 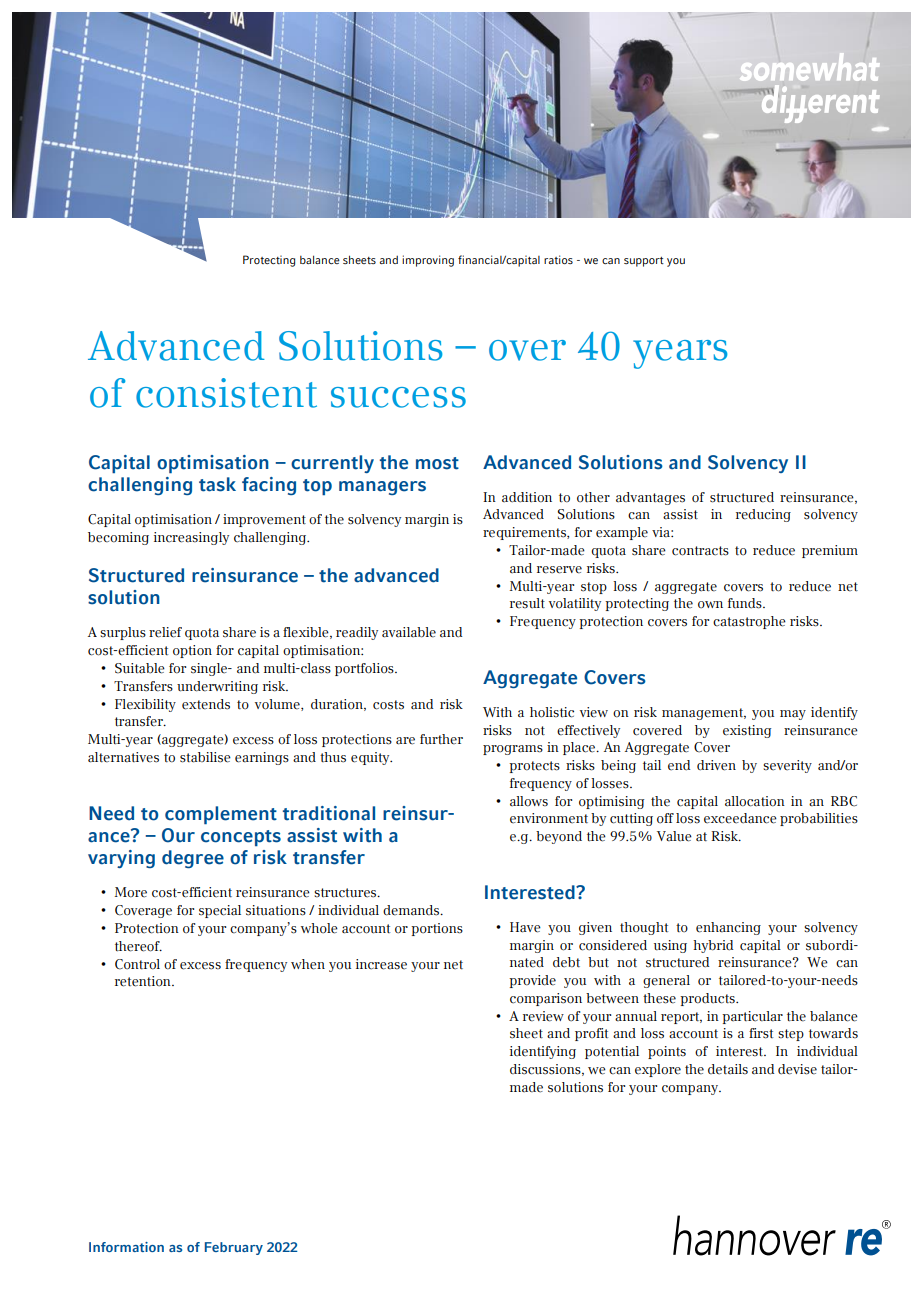 What do you see at coordinates (644, 262) in the screenshot?
I see `support` at bounding box center [644, 262].
